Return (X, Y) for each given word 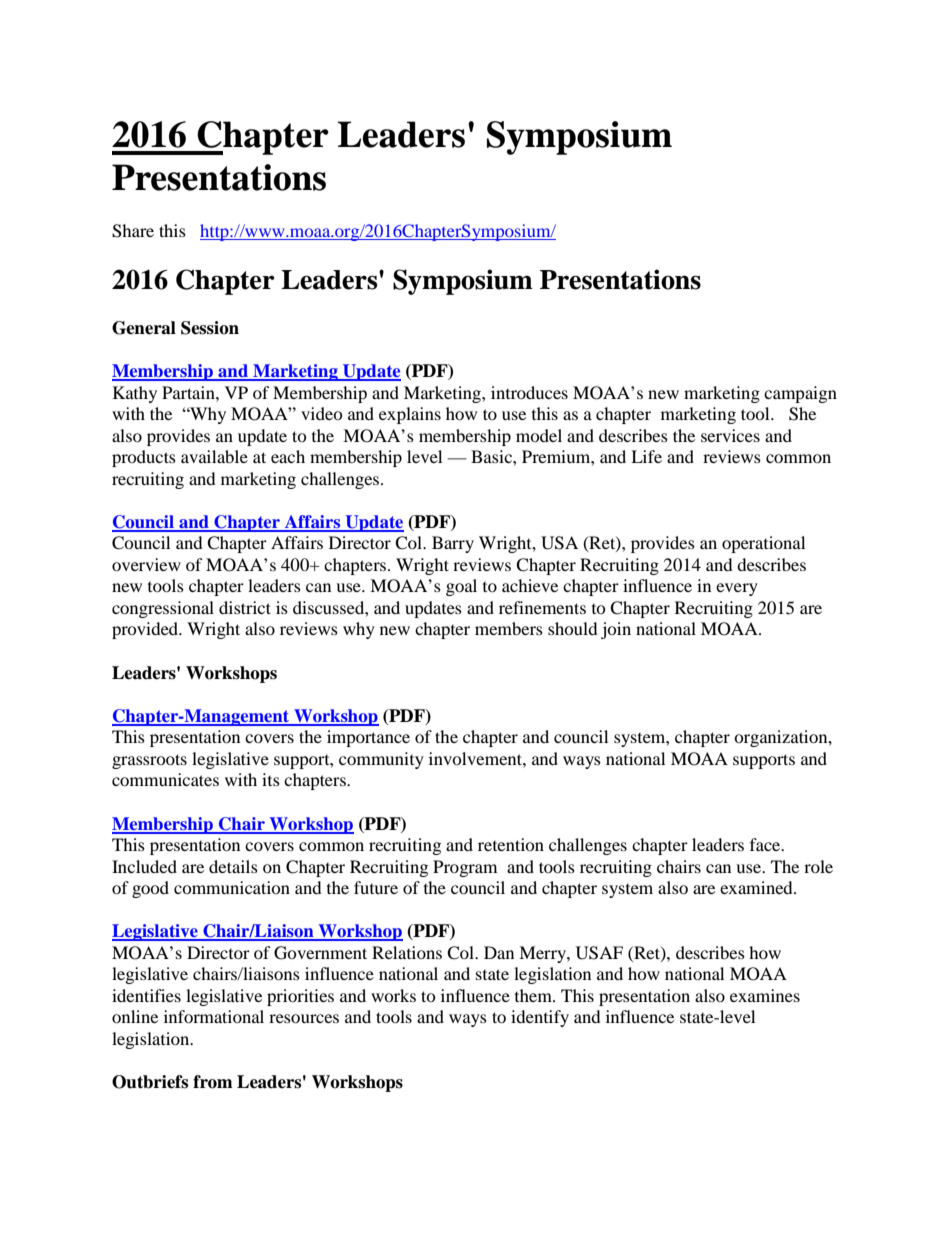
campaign (800, 394)
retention (511, 844)
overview (146, 564)
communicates (165, 779)
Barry (453, 544)
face (766, 844)
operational (763, 544)
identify (540, 1018)
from (213, 1082)
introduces (529, 392)
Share (133, 231)
